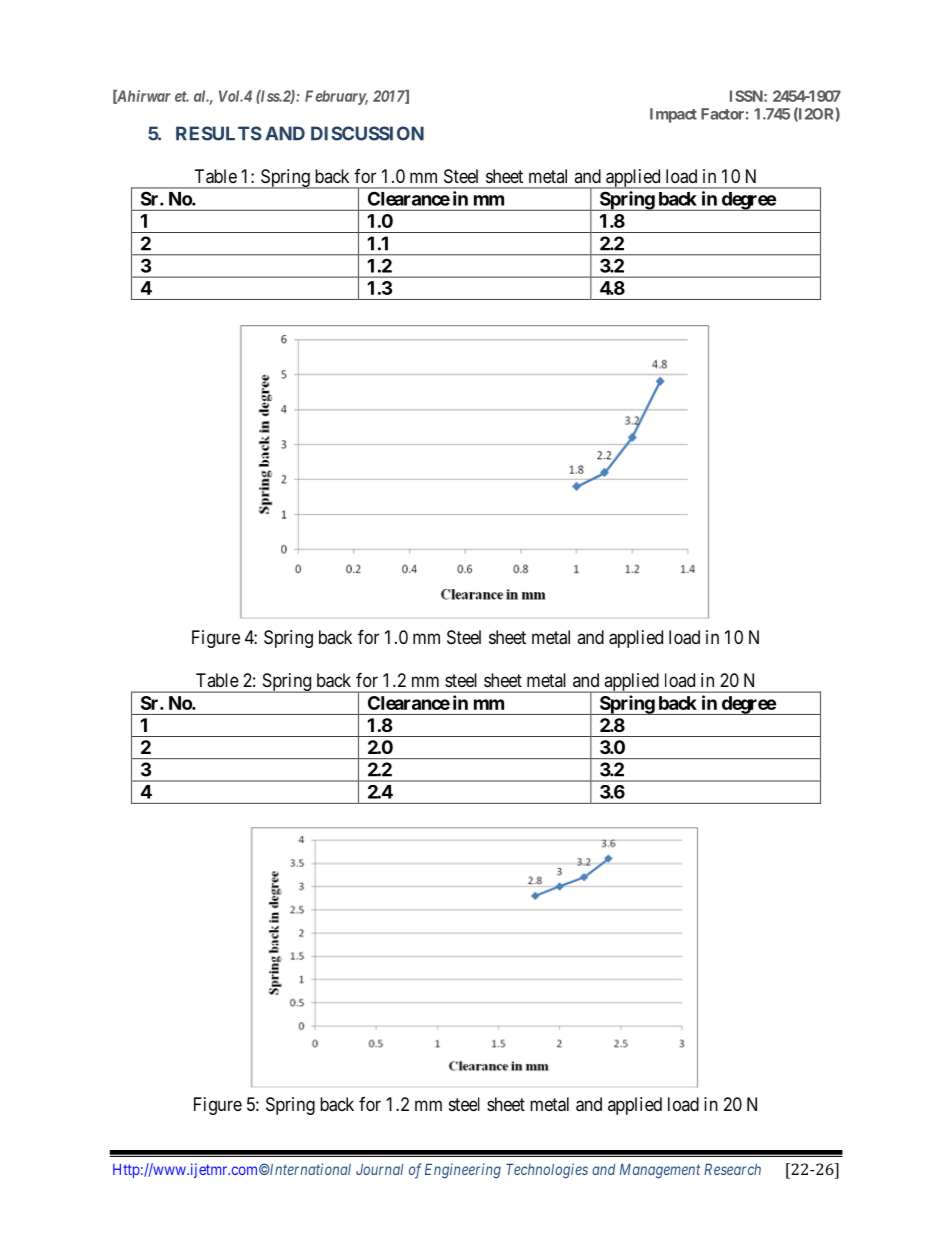 The image size is (952, 1233). What do you see at coordinates (463, 1171) in the page?
I see `Engineering` at bounding box center [463, 1171].
